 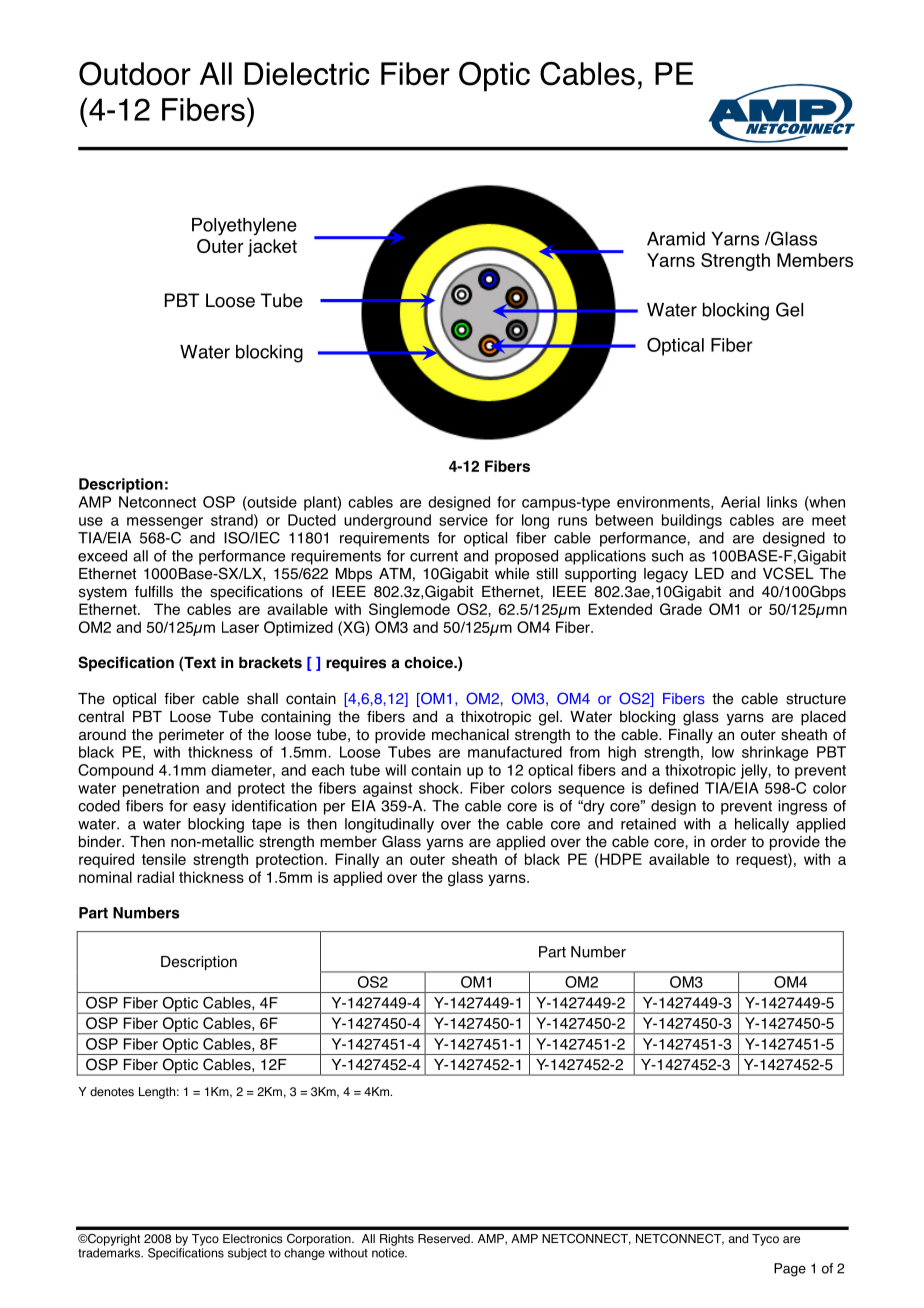 I want to click on Outdoor, so click(x=135, y=74).
